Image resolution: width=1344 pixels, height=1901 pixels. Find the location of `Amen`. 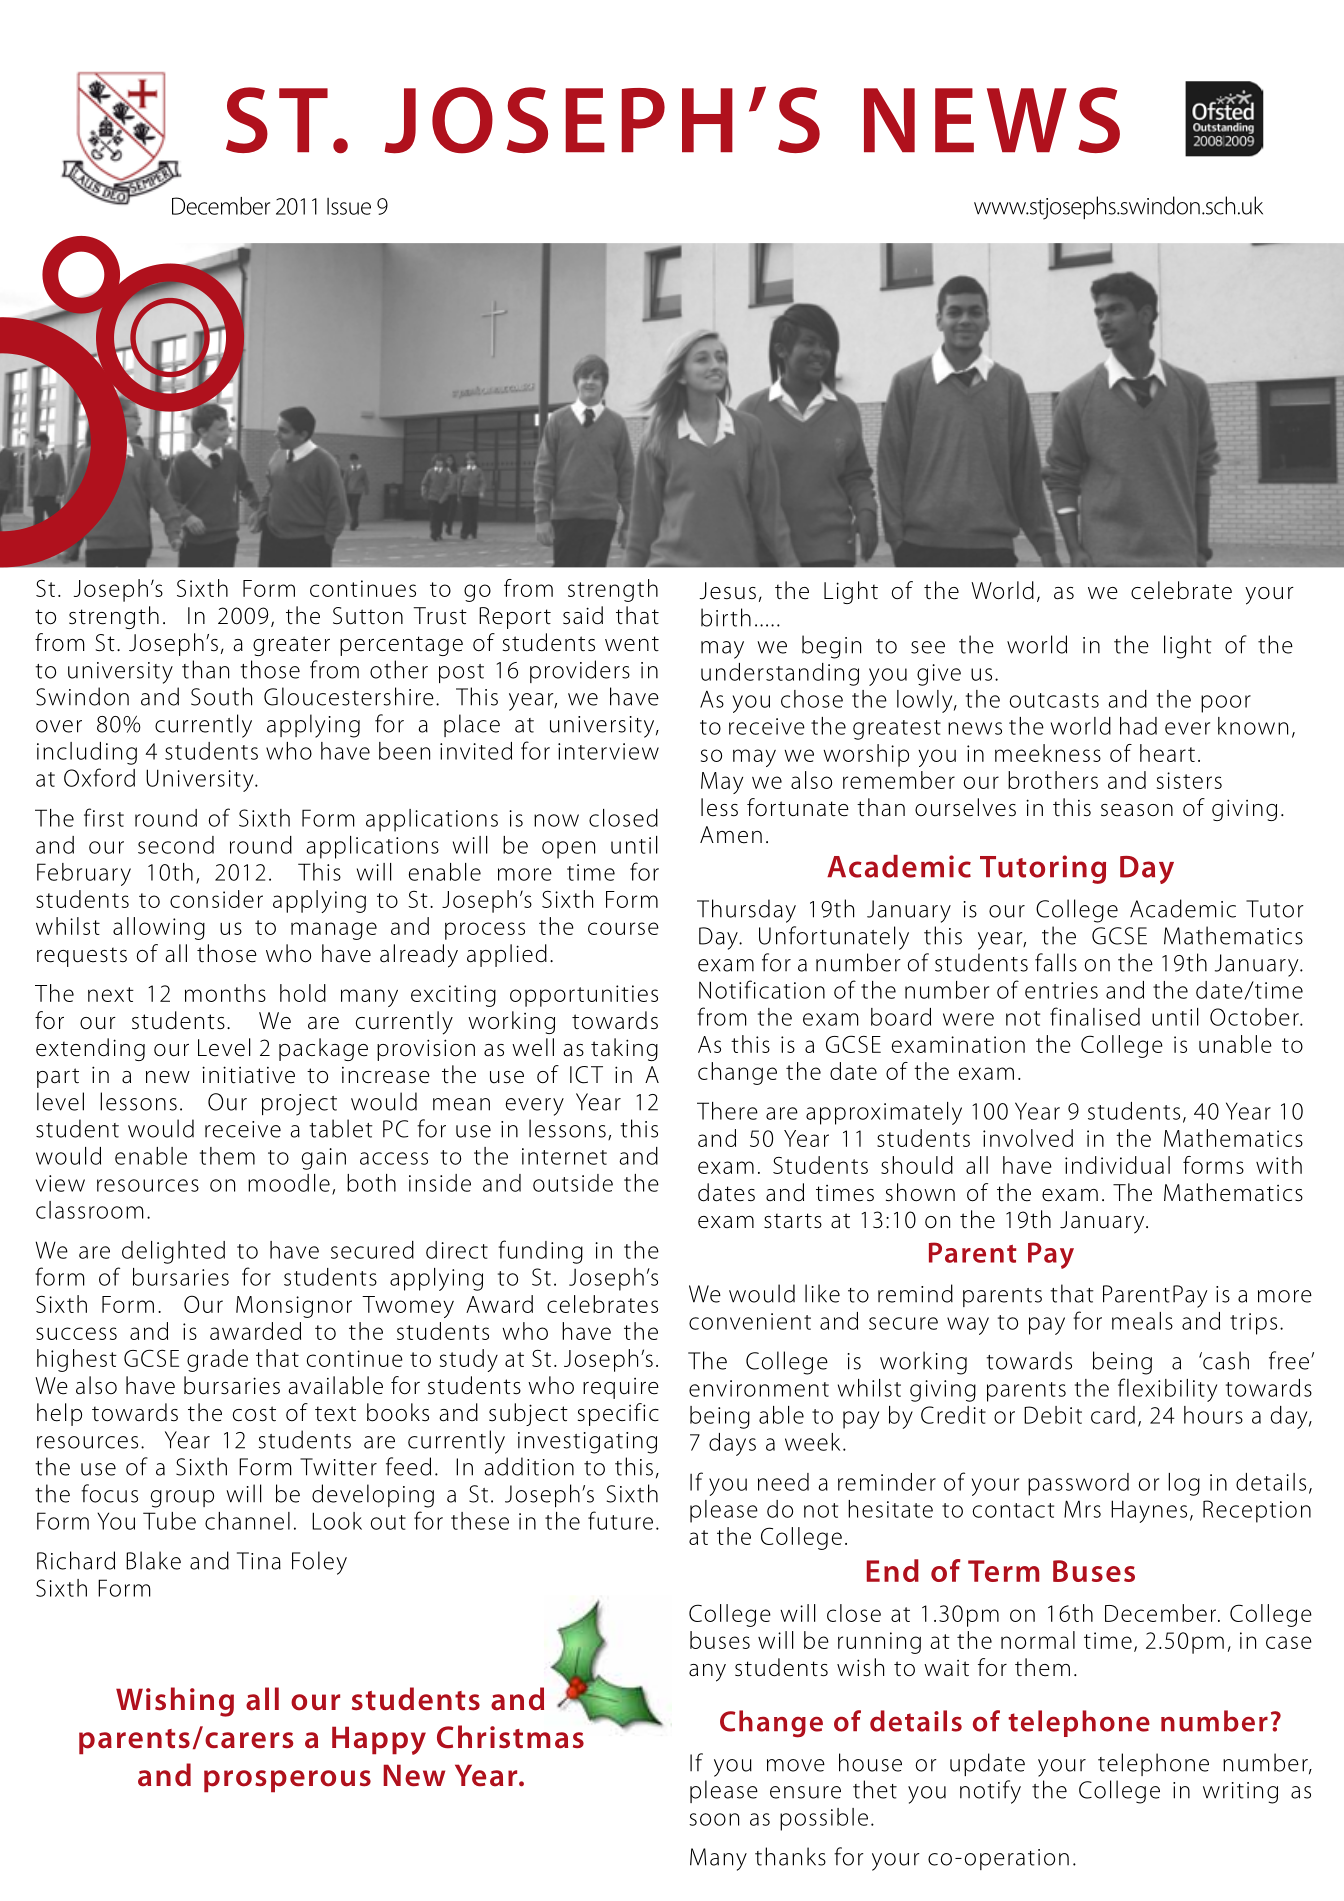

Amen is located at coordinates (731, 835).
